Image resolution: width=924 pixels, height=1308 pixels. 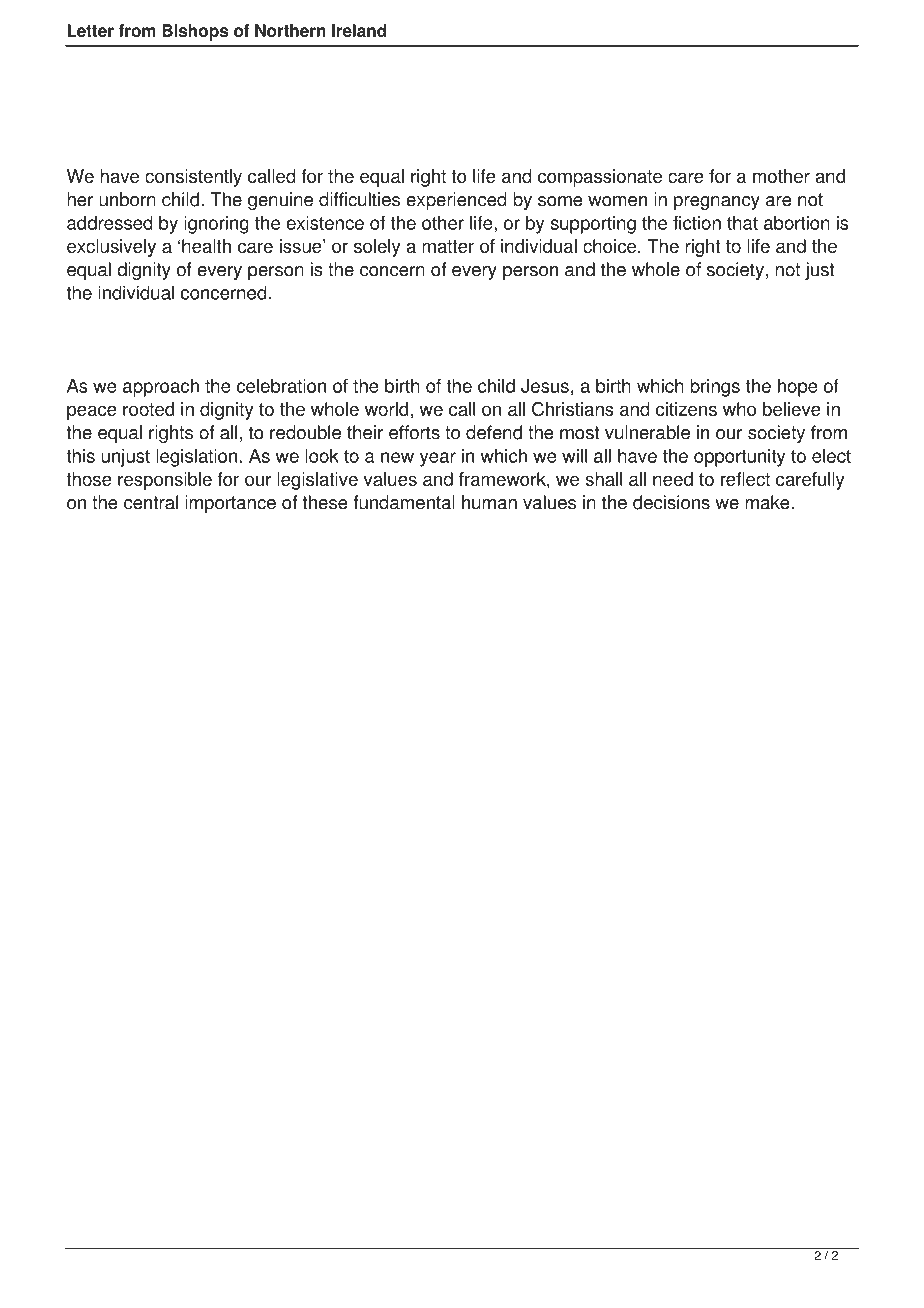 What do you see at coordinates (489, 502) in the screenshot?
I see `human` at bounding box center [489, 502].
